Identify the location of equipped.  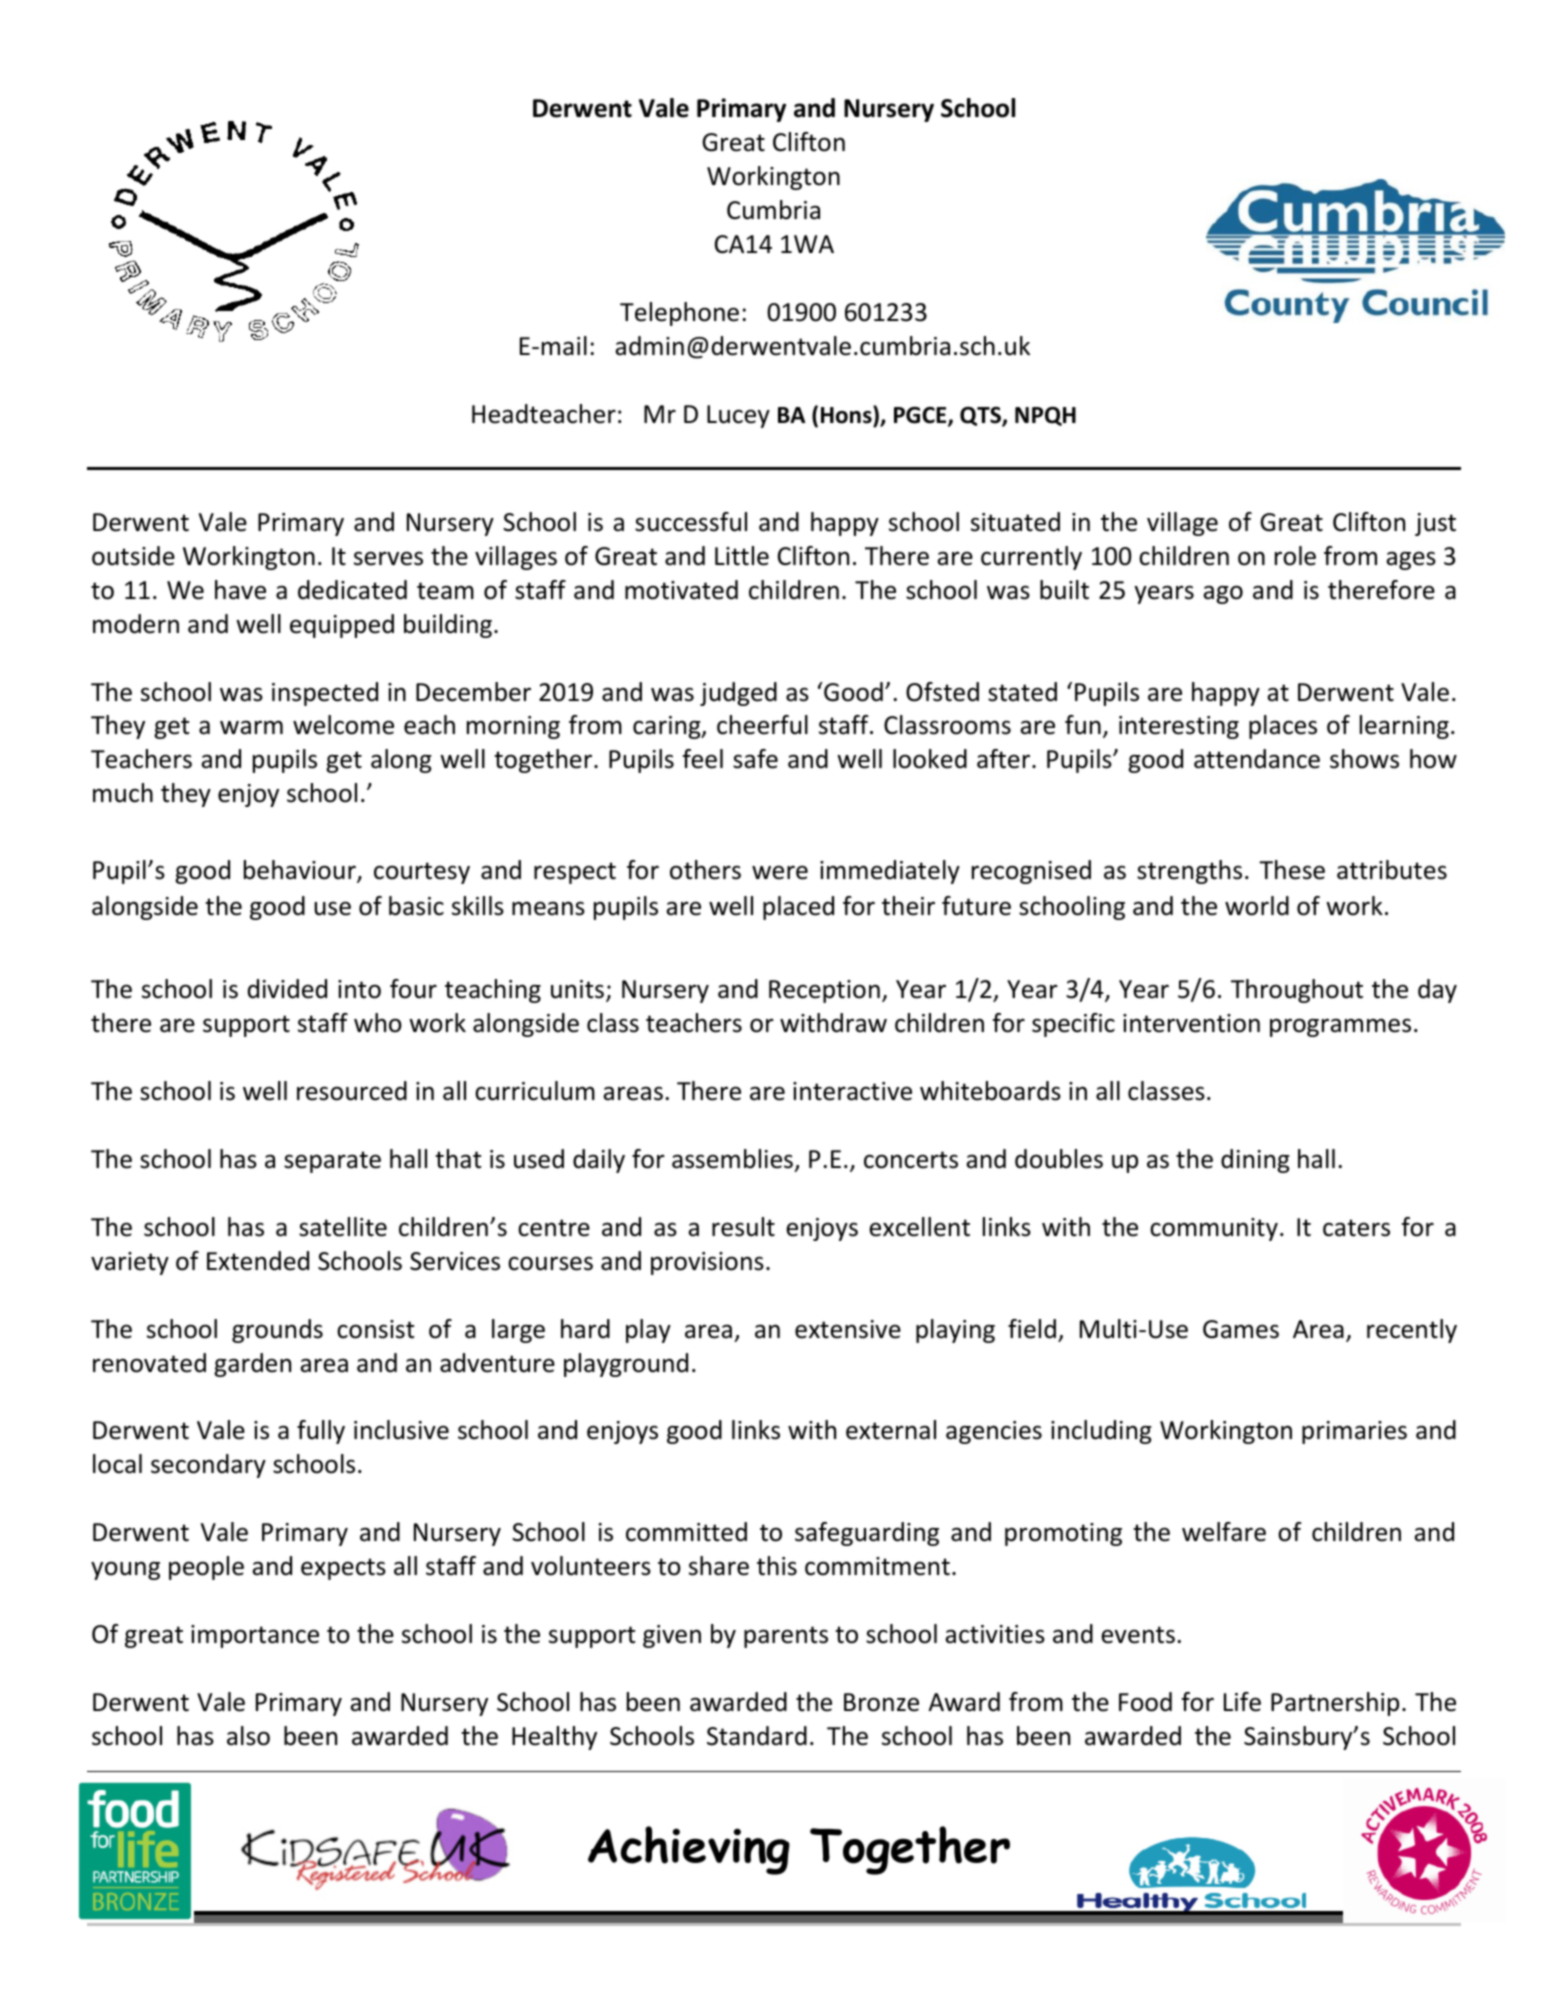
(342, 626).
